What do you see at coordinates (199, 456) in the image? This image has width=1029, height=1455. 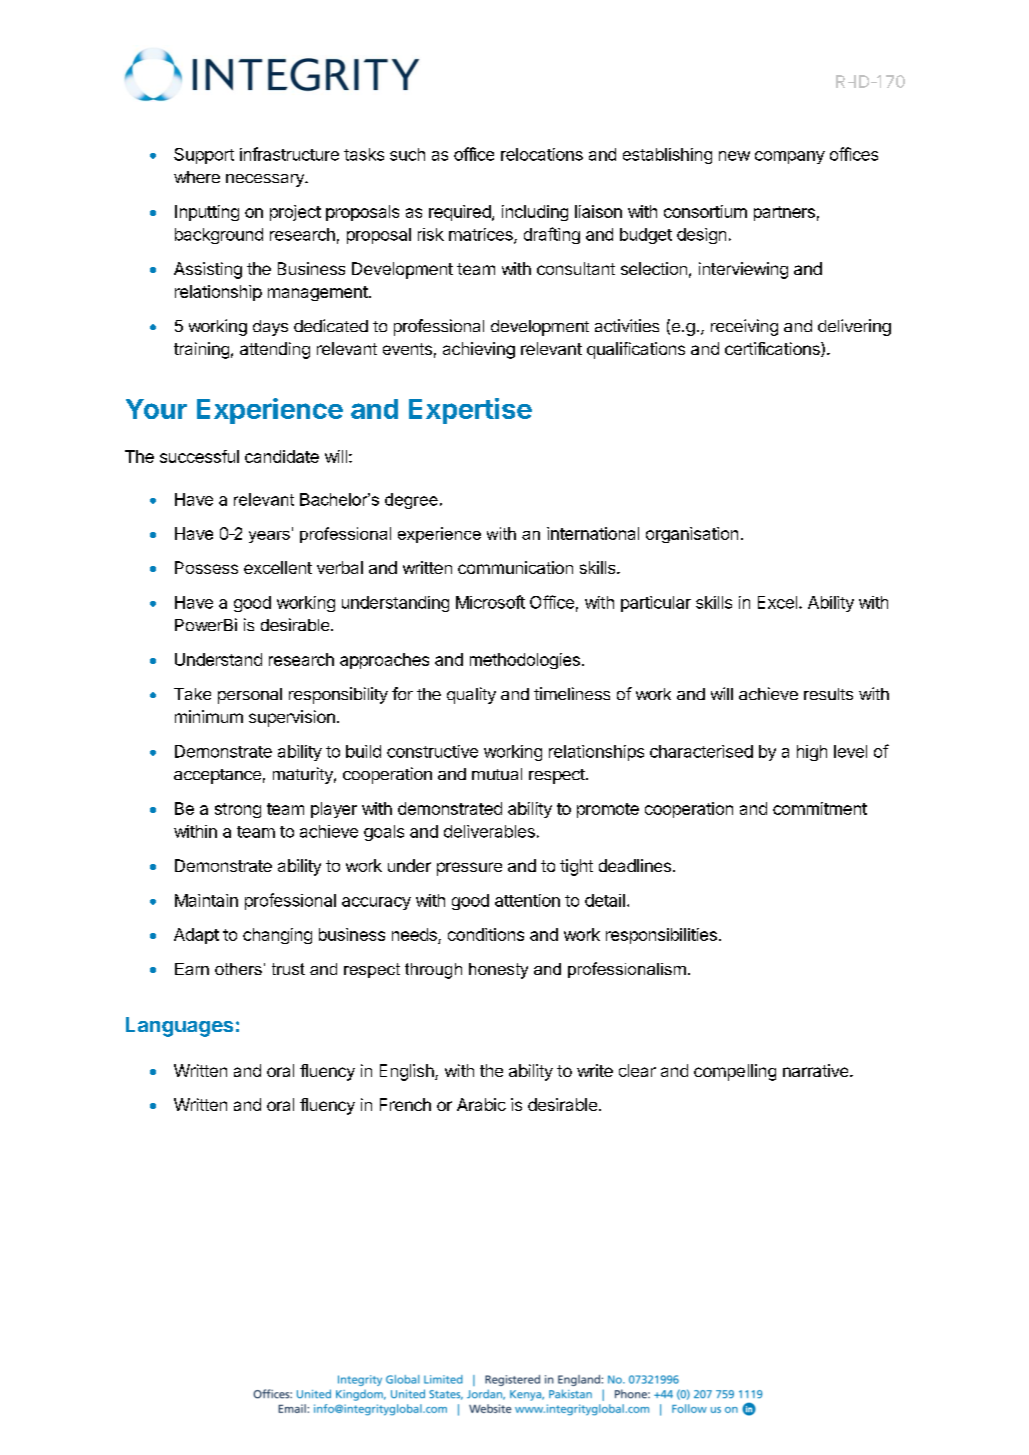 I see `successful` at bounding box center [199, 456].
